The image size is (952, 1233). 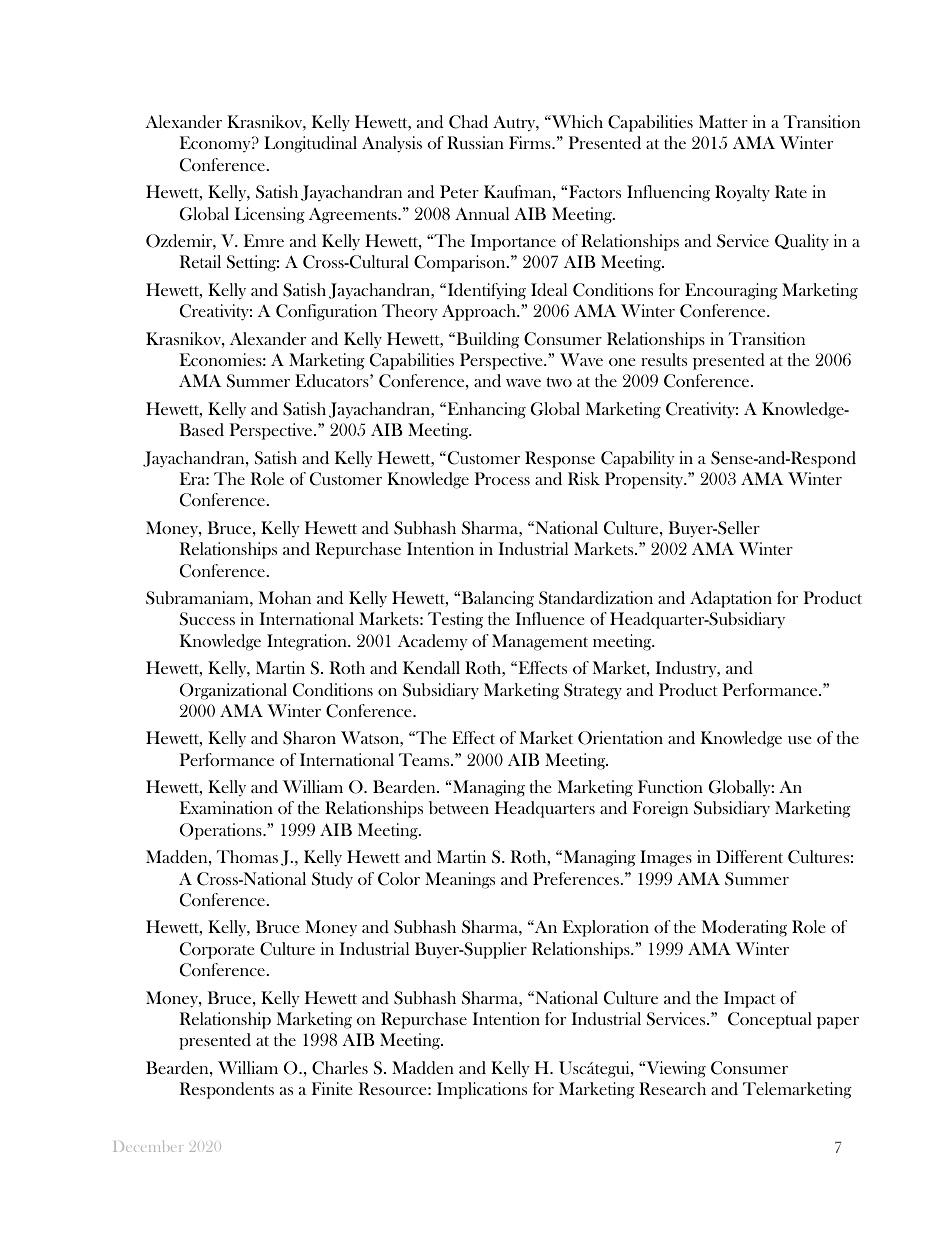 I want to click on Russian, so click(x=475, y=142).
